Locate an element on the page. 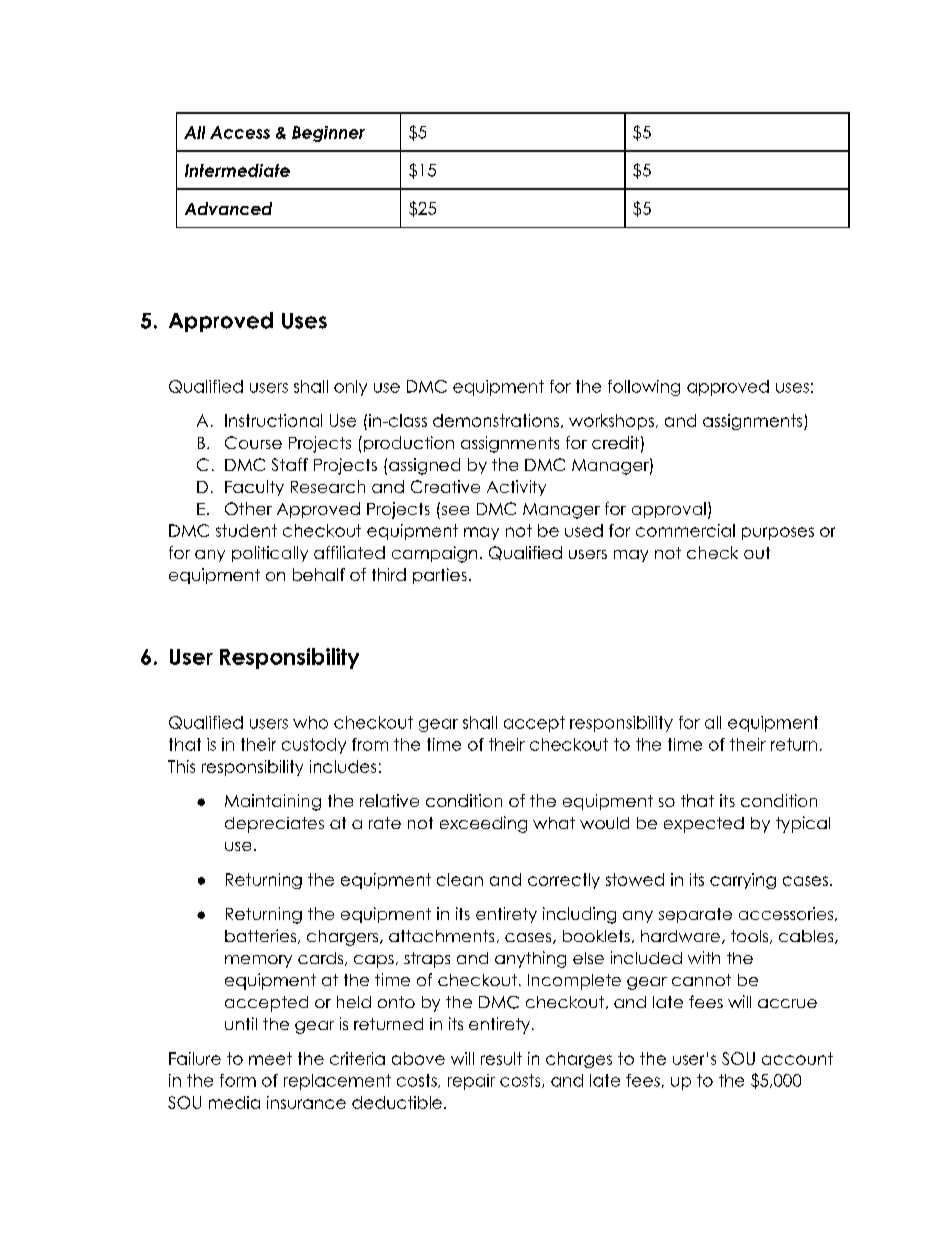 The height and width of the document is (1233, 952). expected is located at coordinates (704, 825).
